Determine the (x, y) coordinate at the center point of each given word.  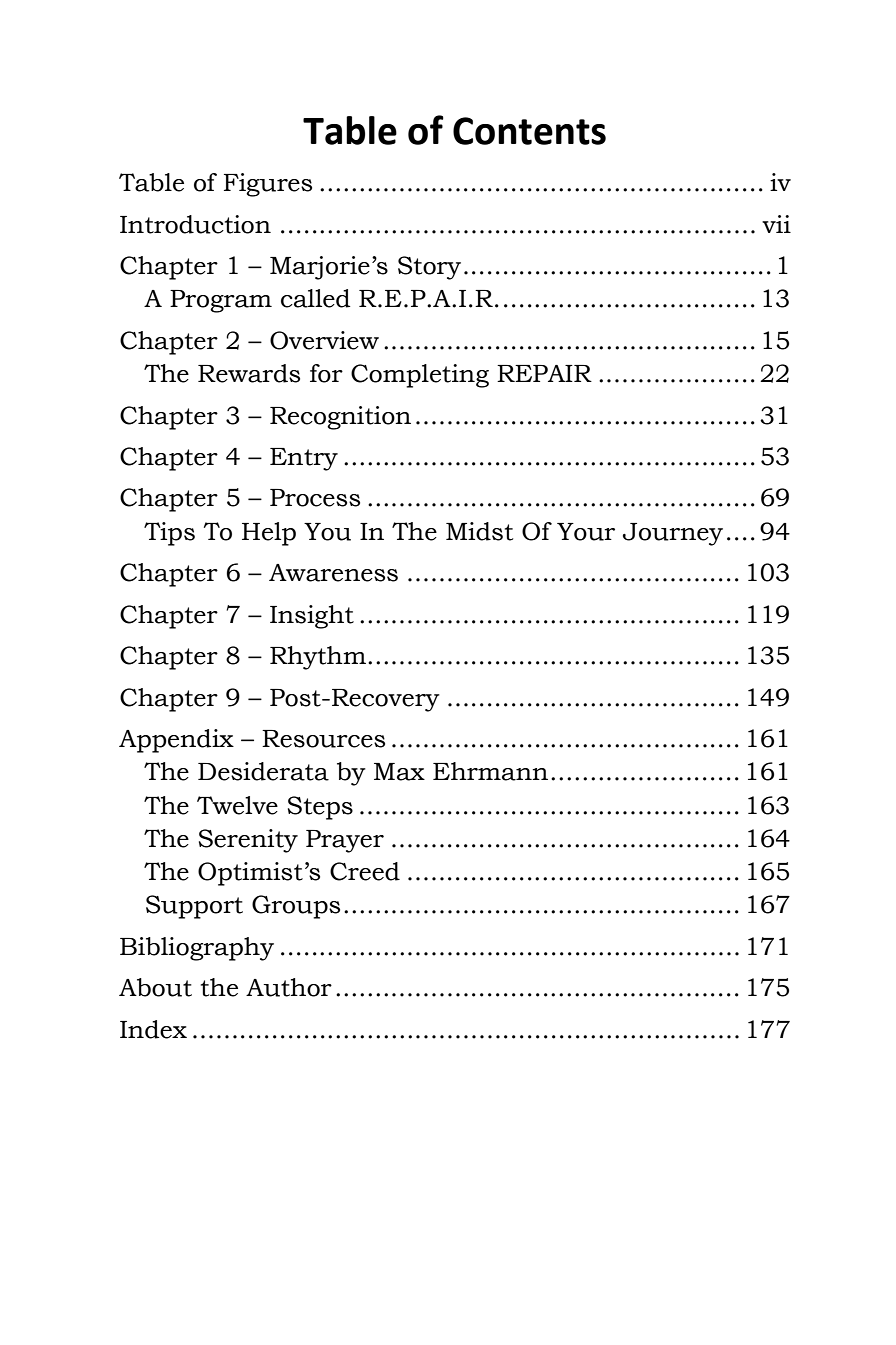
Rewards (249, 373)
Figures (268, 185)
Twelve (237, 805)
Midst (479, 531)
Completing (420, 376)
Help (269, 534)
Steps (320, 808)
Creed (365, 871)
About (155, 987)
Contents (529, 131)
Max (399, 772)
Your (586, 532)
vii (776, 224)
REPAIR (544, 373)
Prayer (345, 841)
